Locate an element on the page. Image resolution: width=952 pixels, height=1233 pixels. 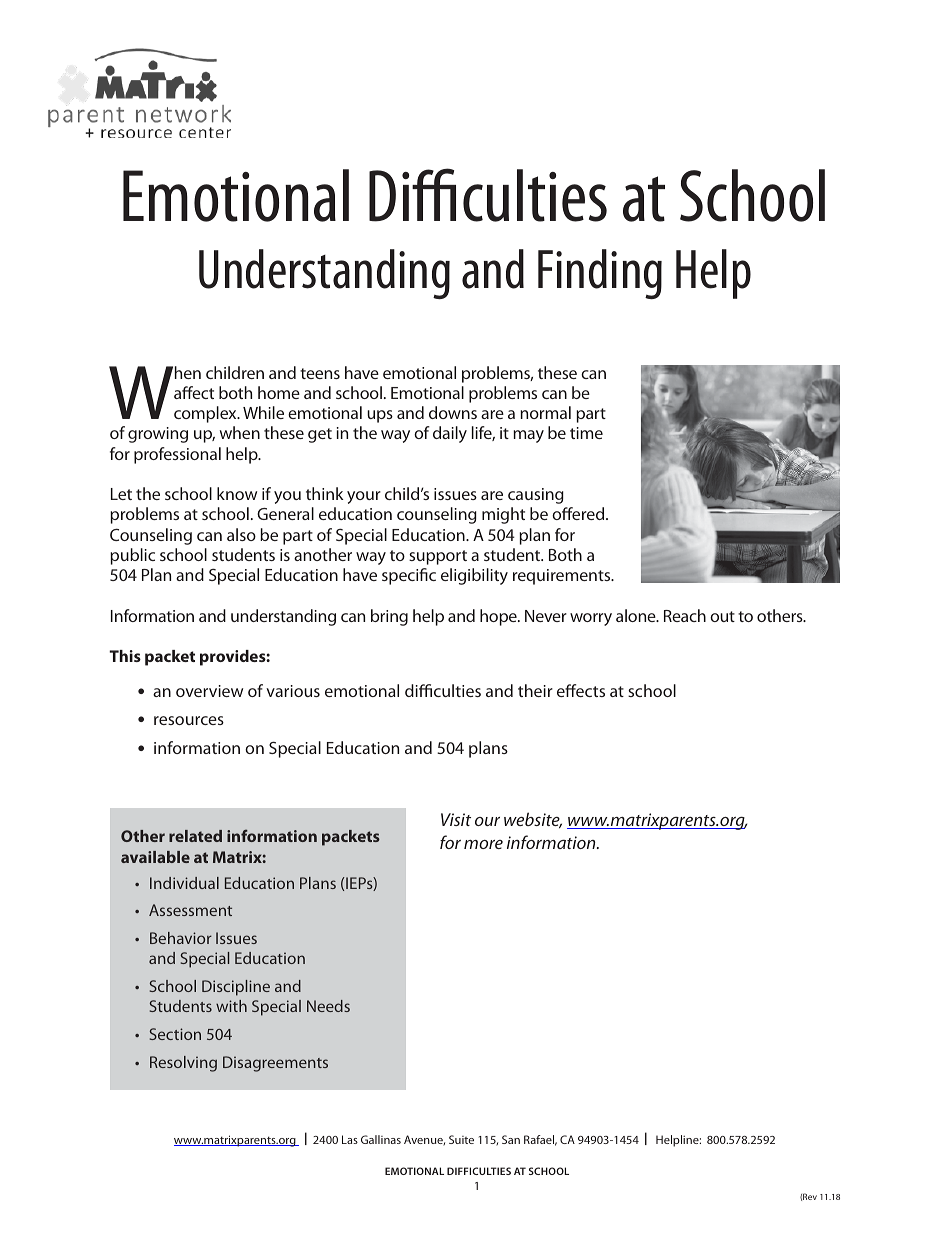
effects is located at coordinates (581, 690).
